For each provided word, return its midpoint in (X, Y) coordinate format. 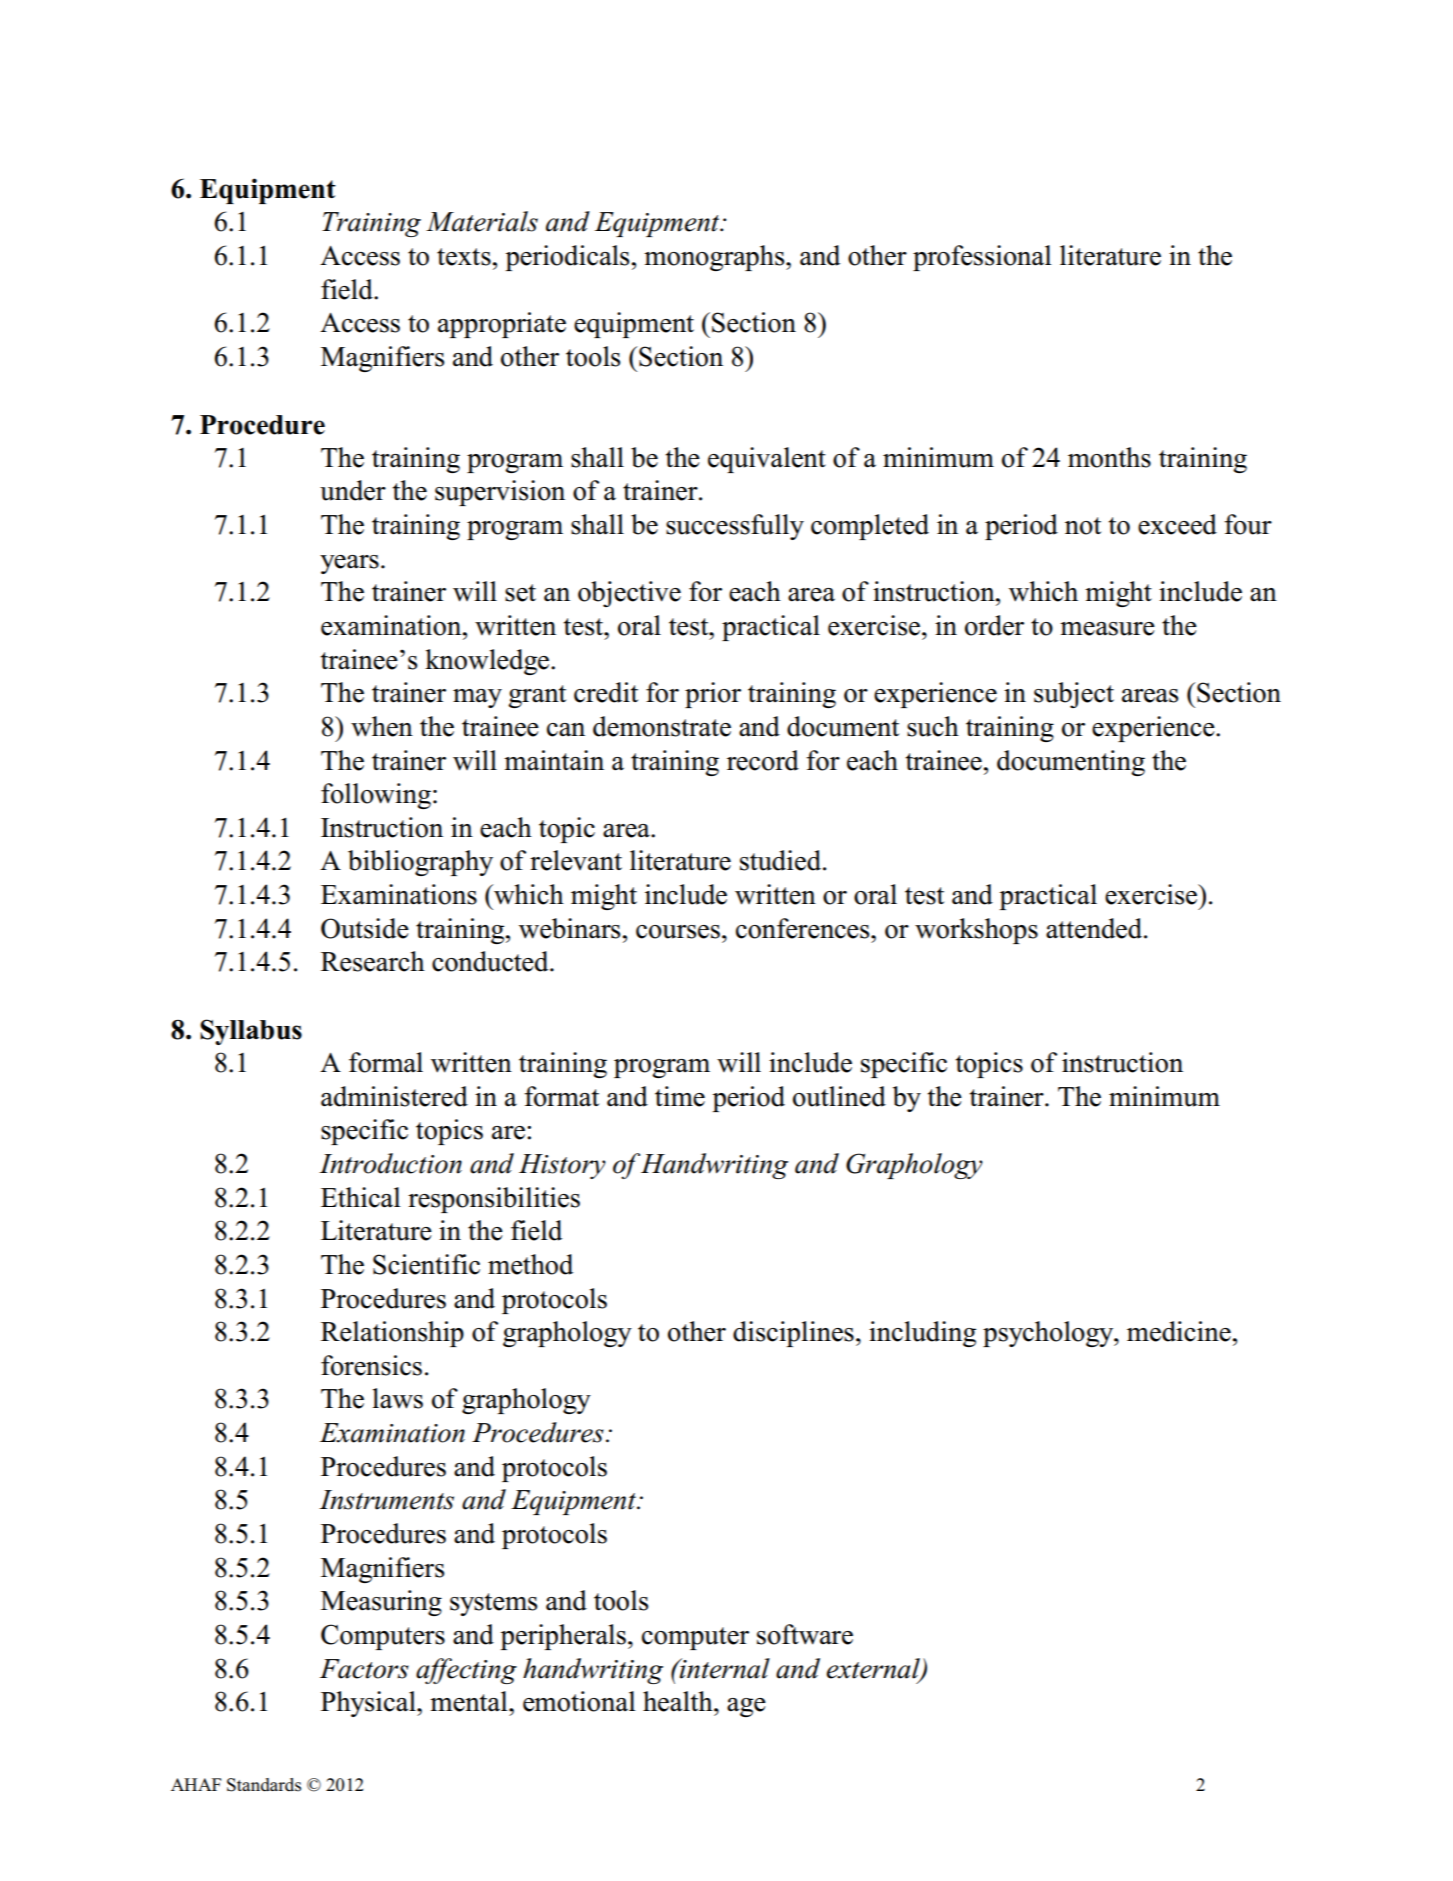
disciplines (793, 1334)
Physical (369, 1704)
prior (713, 695)
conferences (804, 928)
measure (1107, 629)
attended (1095, 928)
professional (982, 258)
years (349, 564)
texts (464, 257)
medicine (1179, 1331)
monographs (715, 258)
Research (373, 961)
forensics (371, 1365)
